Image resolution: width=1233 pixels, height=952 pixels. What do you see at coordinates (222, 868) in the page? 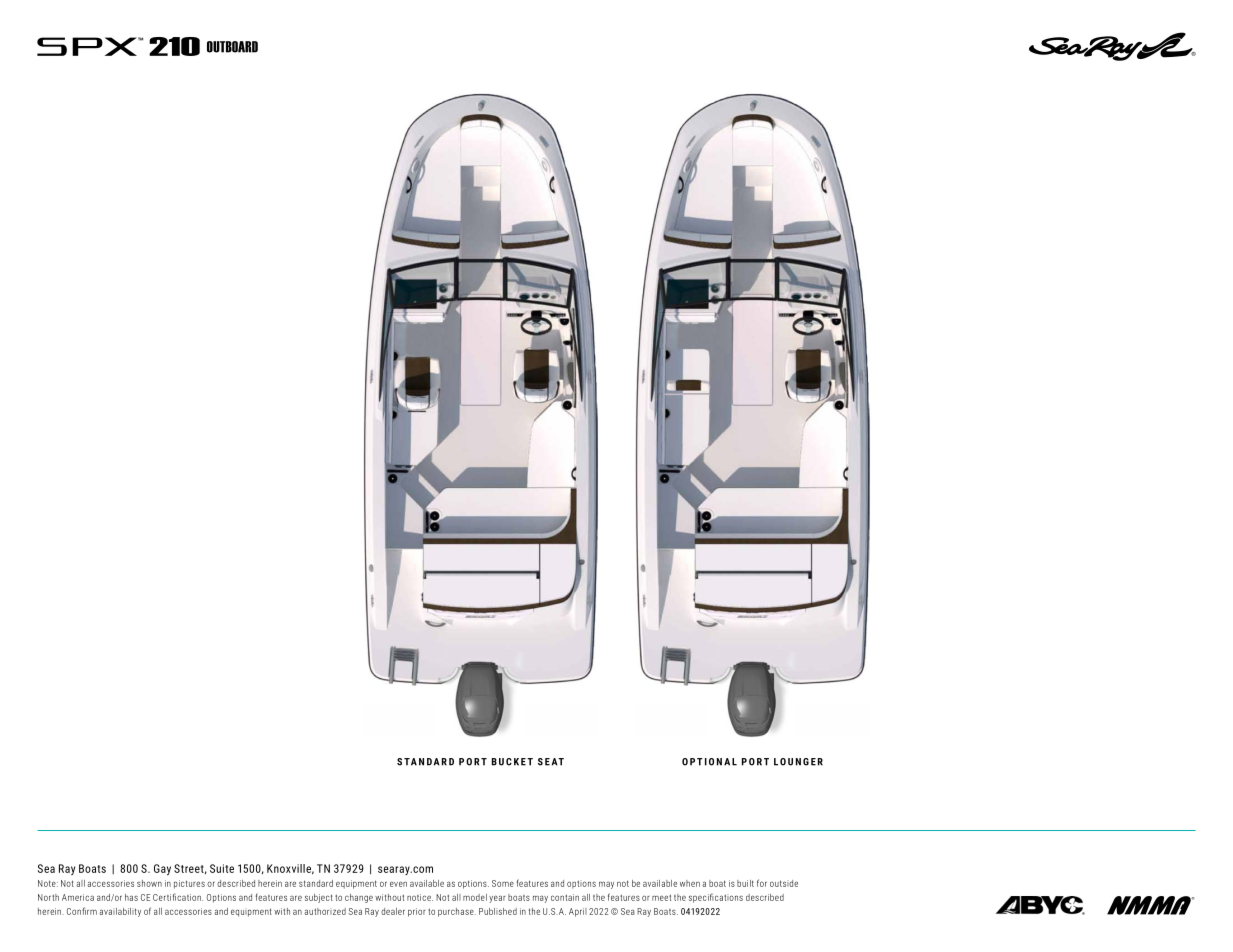
I see `Suite` at bounding box center [222, 868].
